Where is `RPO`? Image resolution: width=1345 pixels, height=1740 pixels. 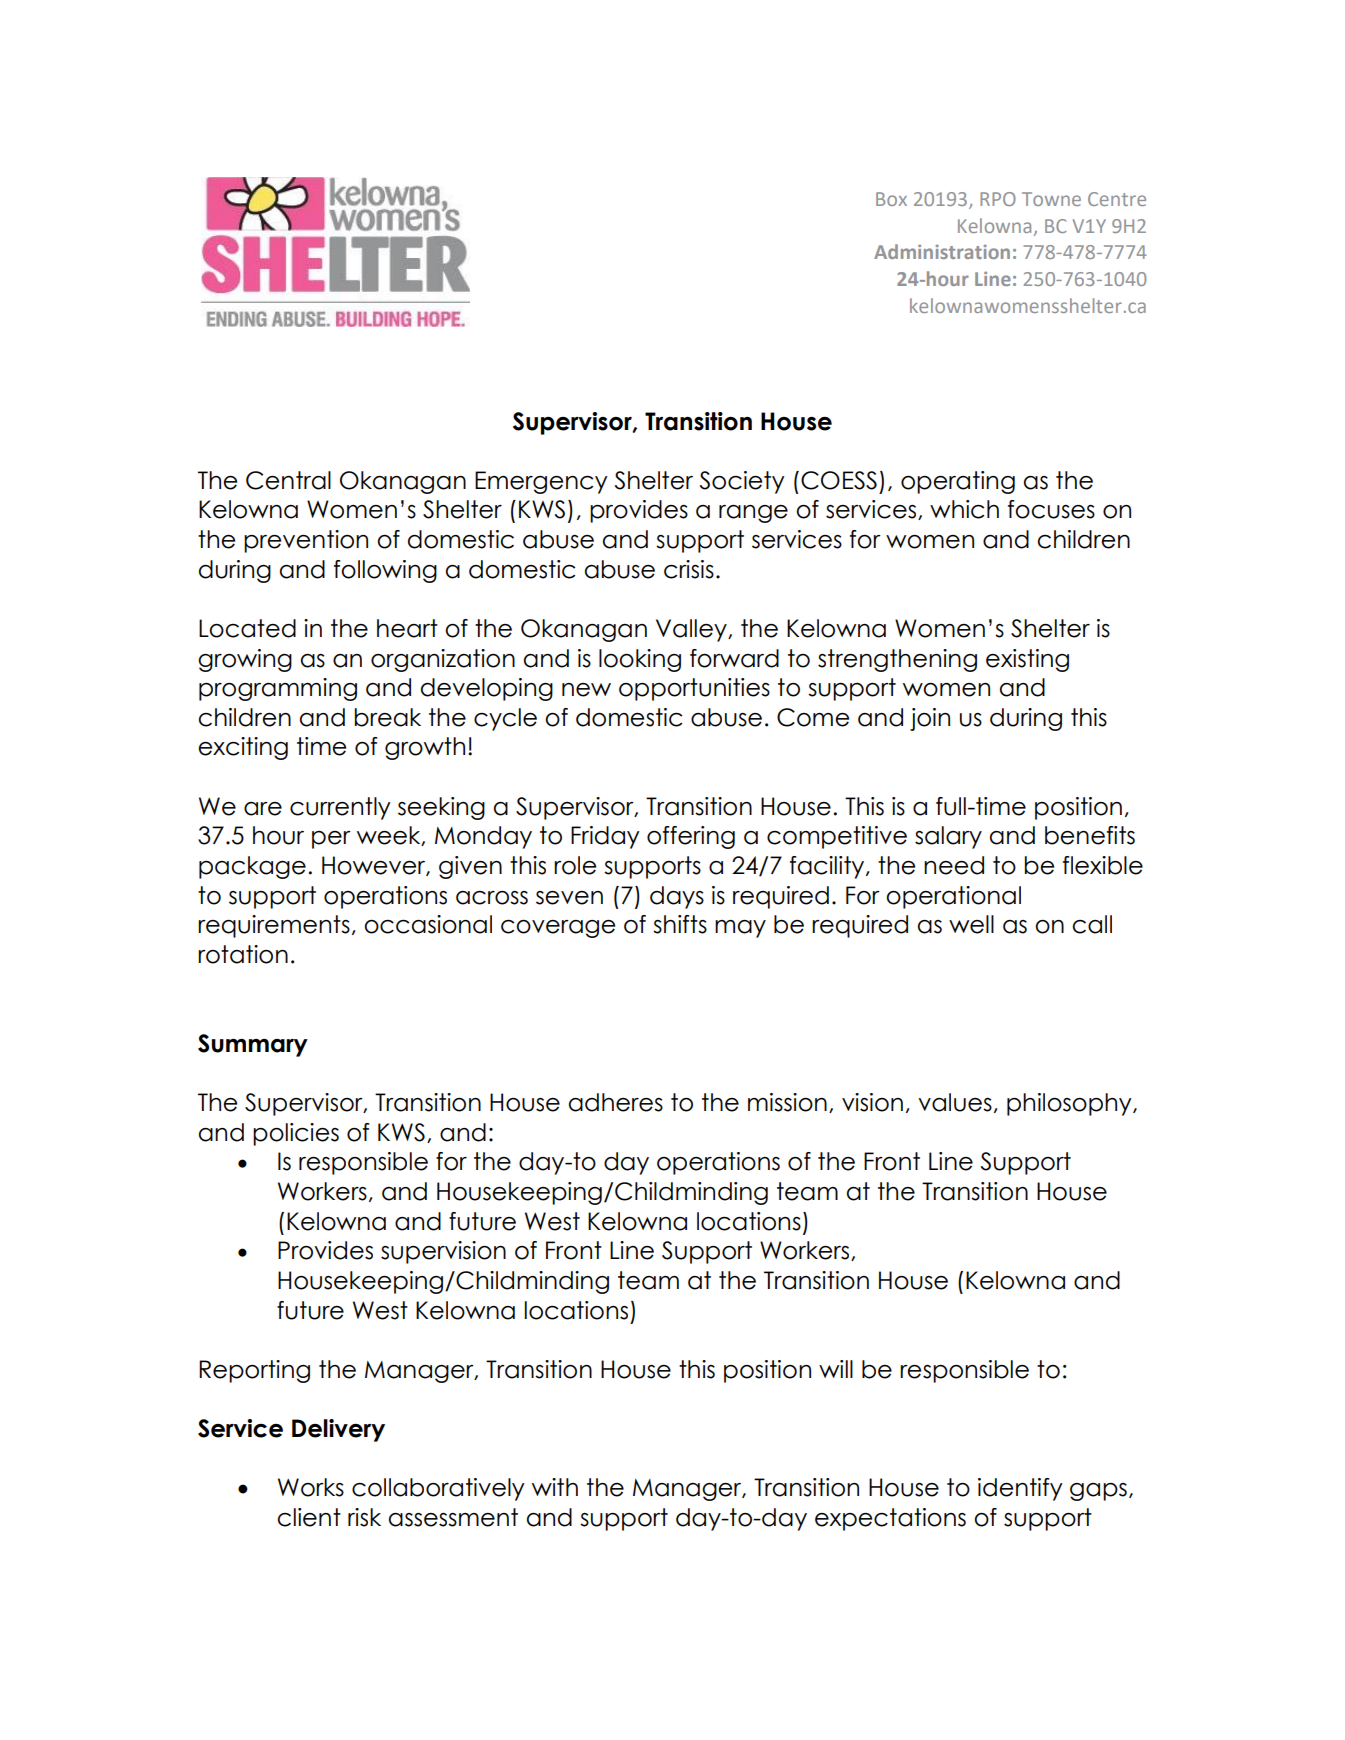 RPO is located at coordinates (998, 199).
